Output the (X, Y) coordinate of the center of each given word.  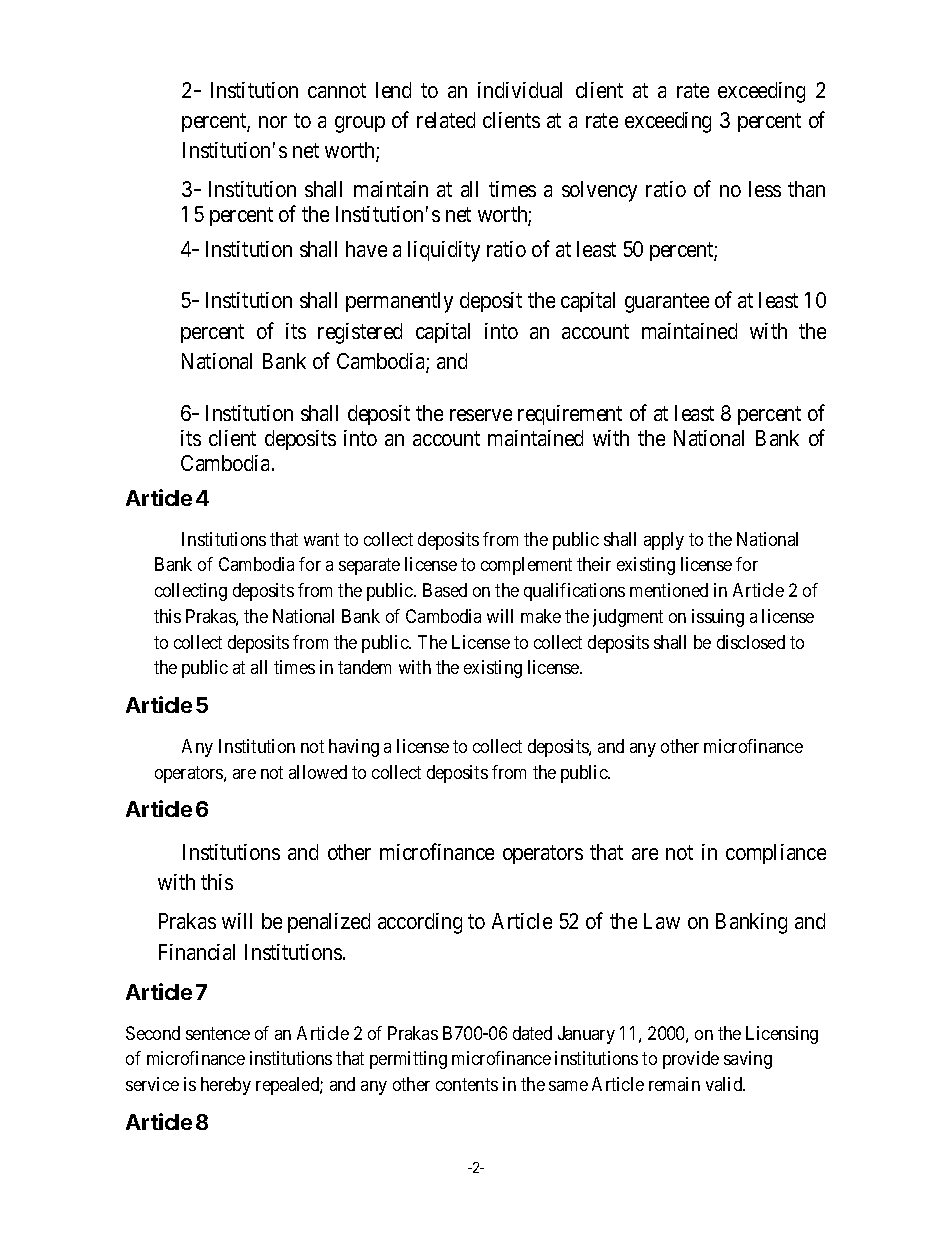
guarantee (667, 303)
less (765, 189)
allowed (318, 772)
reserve (481, 415)
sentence (218, 1033)
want (321, 539)
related (446, 120)
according (420, 923)
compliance (776, 854)
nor (273, 122)
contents (467, 1084)
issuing (718, 618)
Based (445, 590)
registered (360, 333)
